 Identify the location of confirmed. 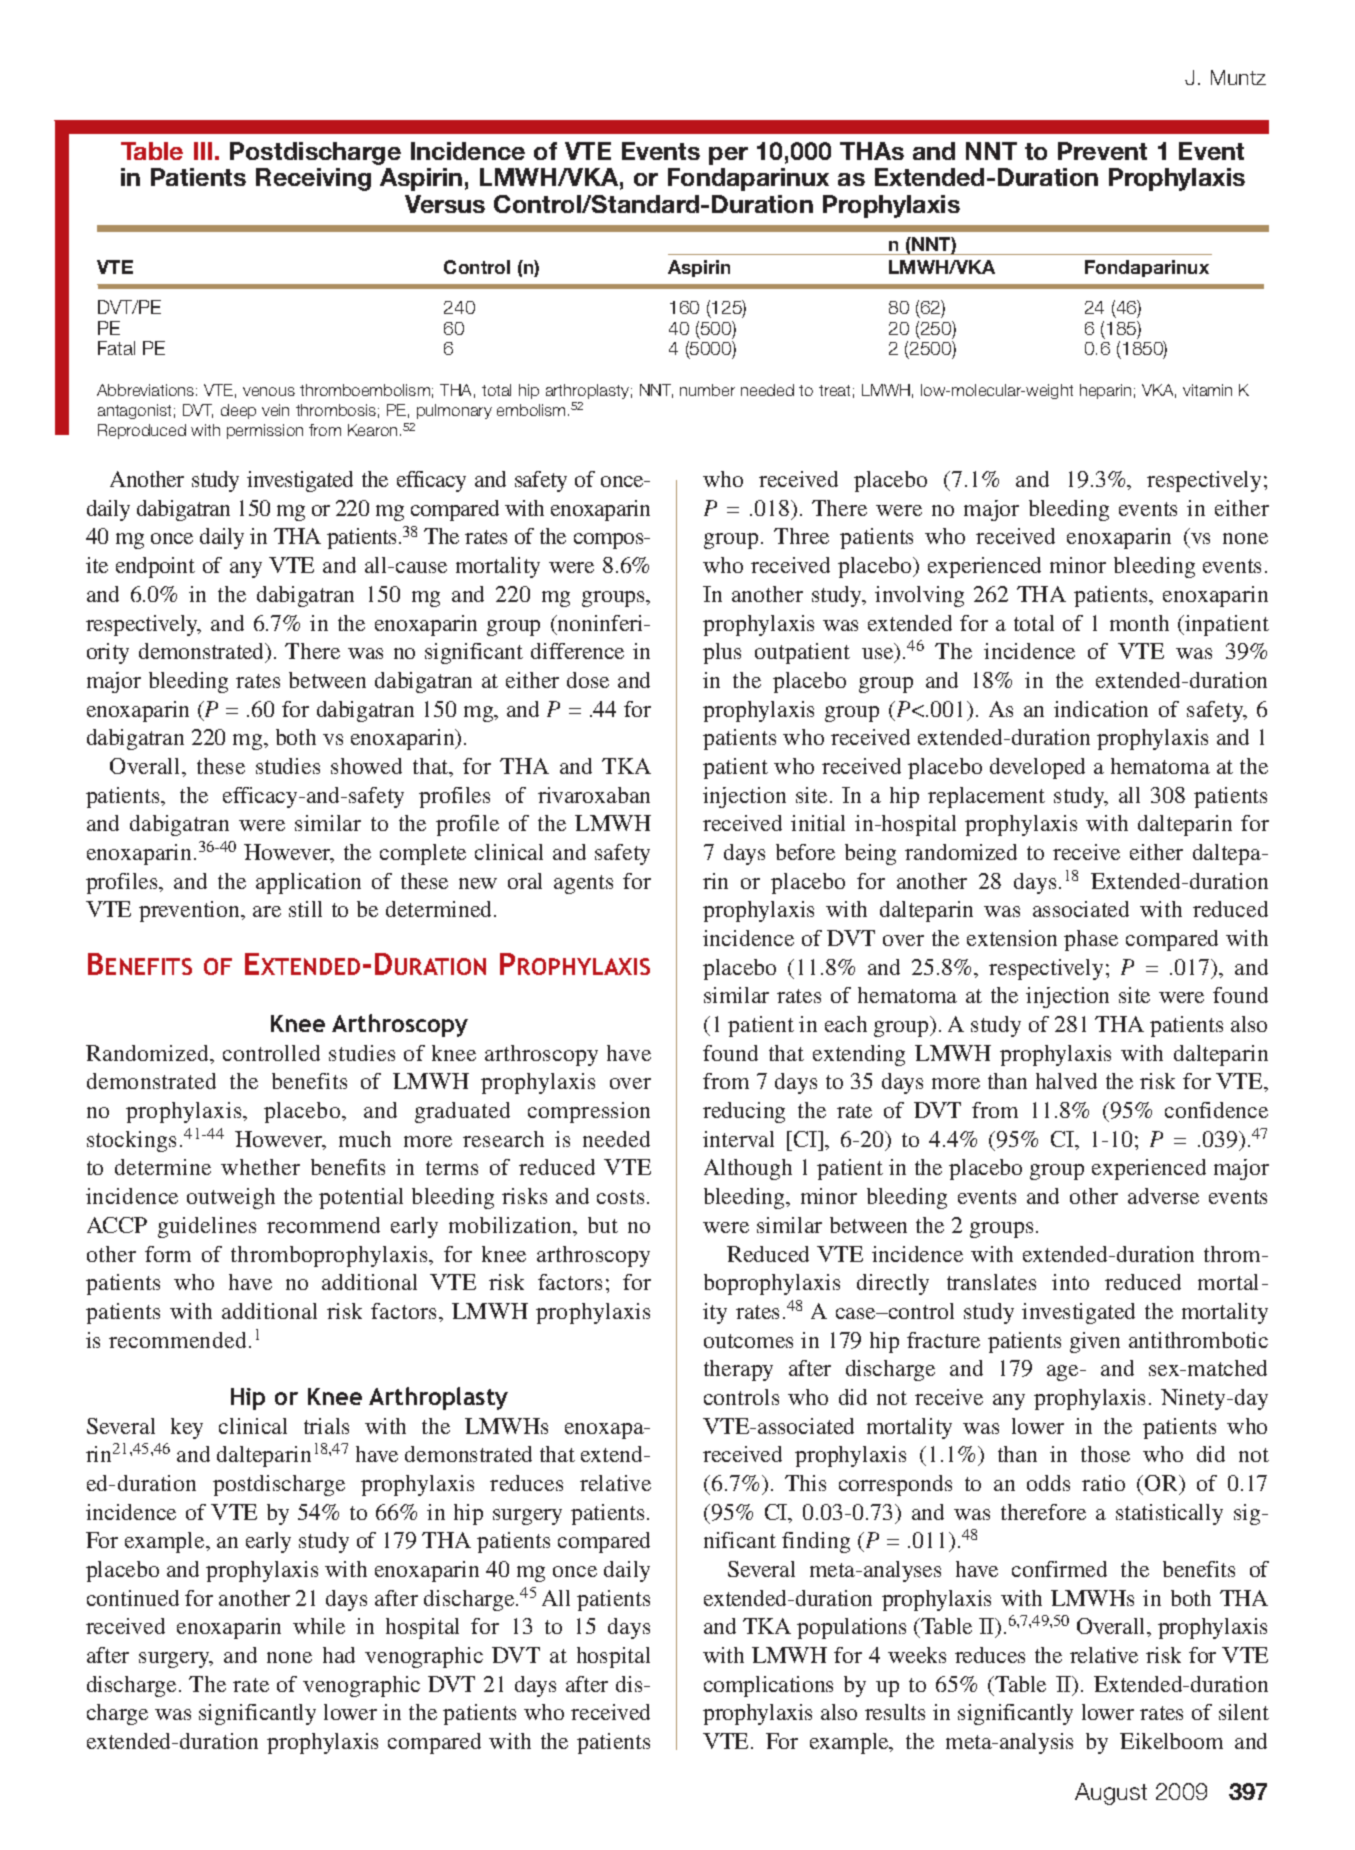
(1059, 1569).
